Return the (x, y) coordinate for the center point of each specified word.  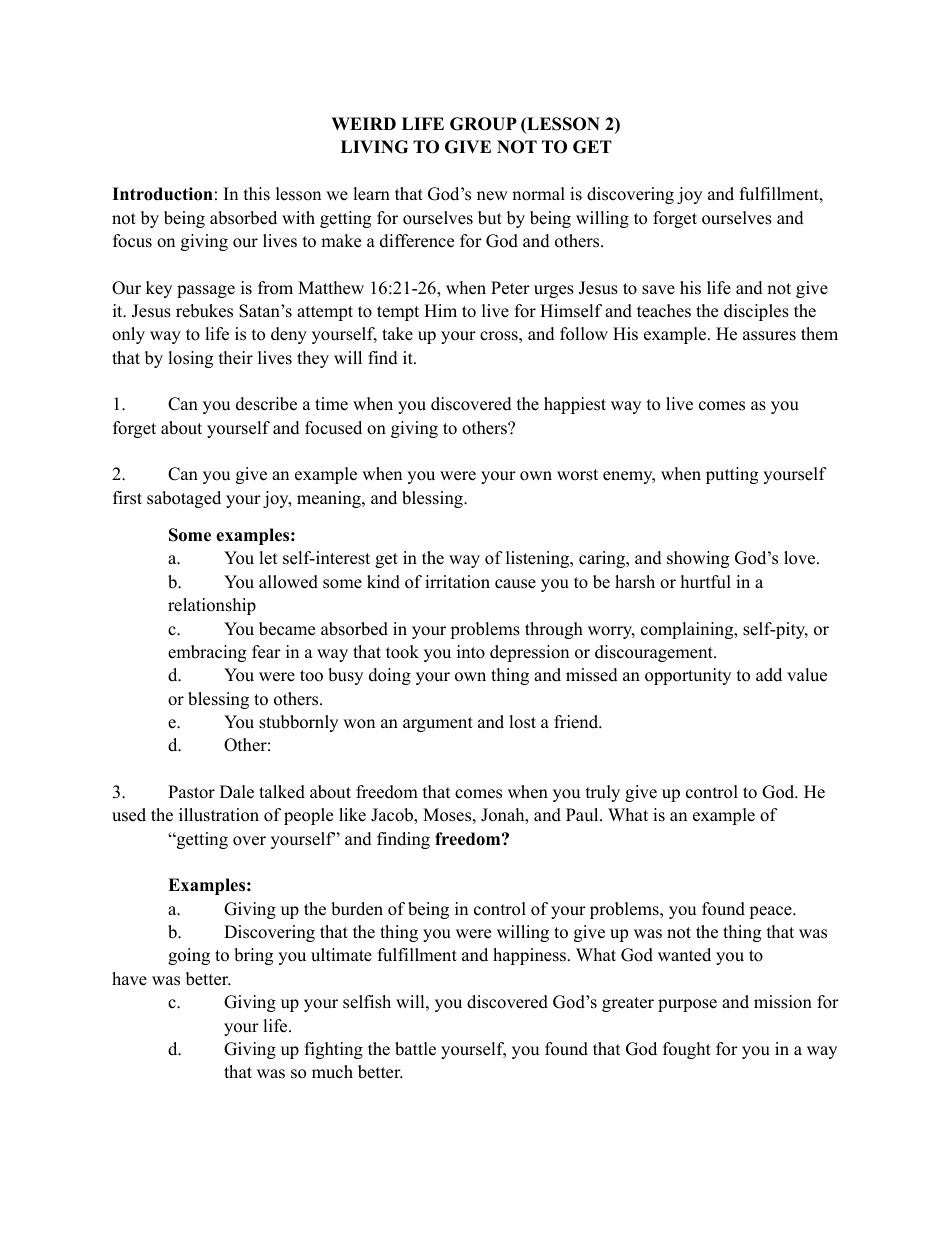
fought (687, 1050)
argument (438, 724)
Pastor (191, 792)
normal (538, 194)
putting (732, 475)
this (257, 194)
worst (577, 475)
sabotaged (184, 499)
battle (415, 1049)
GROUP (483, 124)
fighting (334, 1050)
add (769, 675)
